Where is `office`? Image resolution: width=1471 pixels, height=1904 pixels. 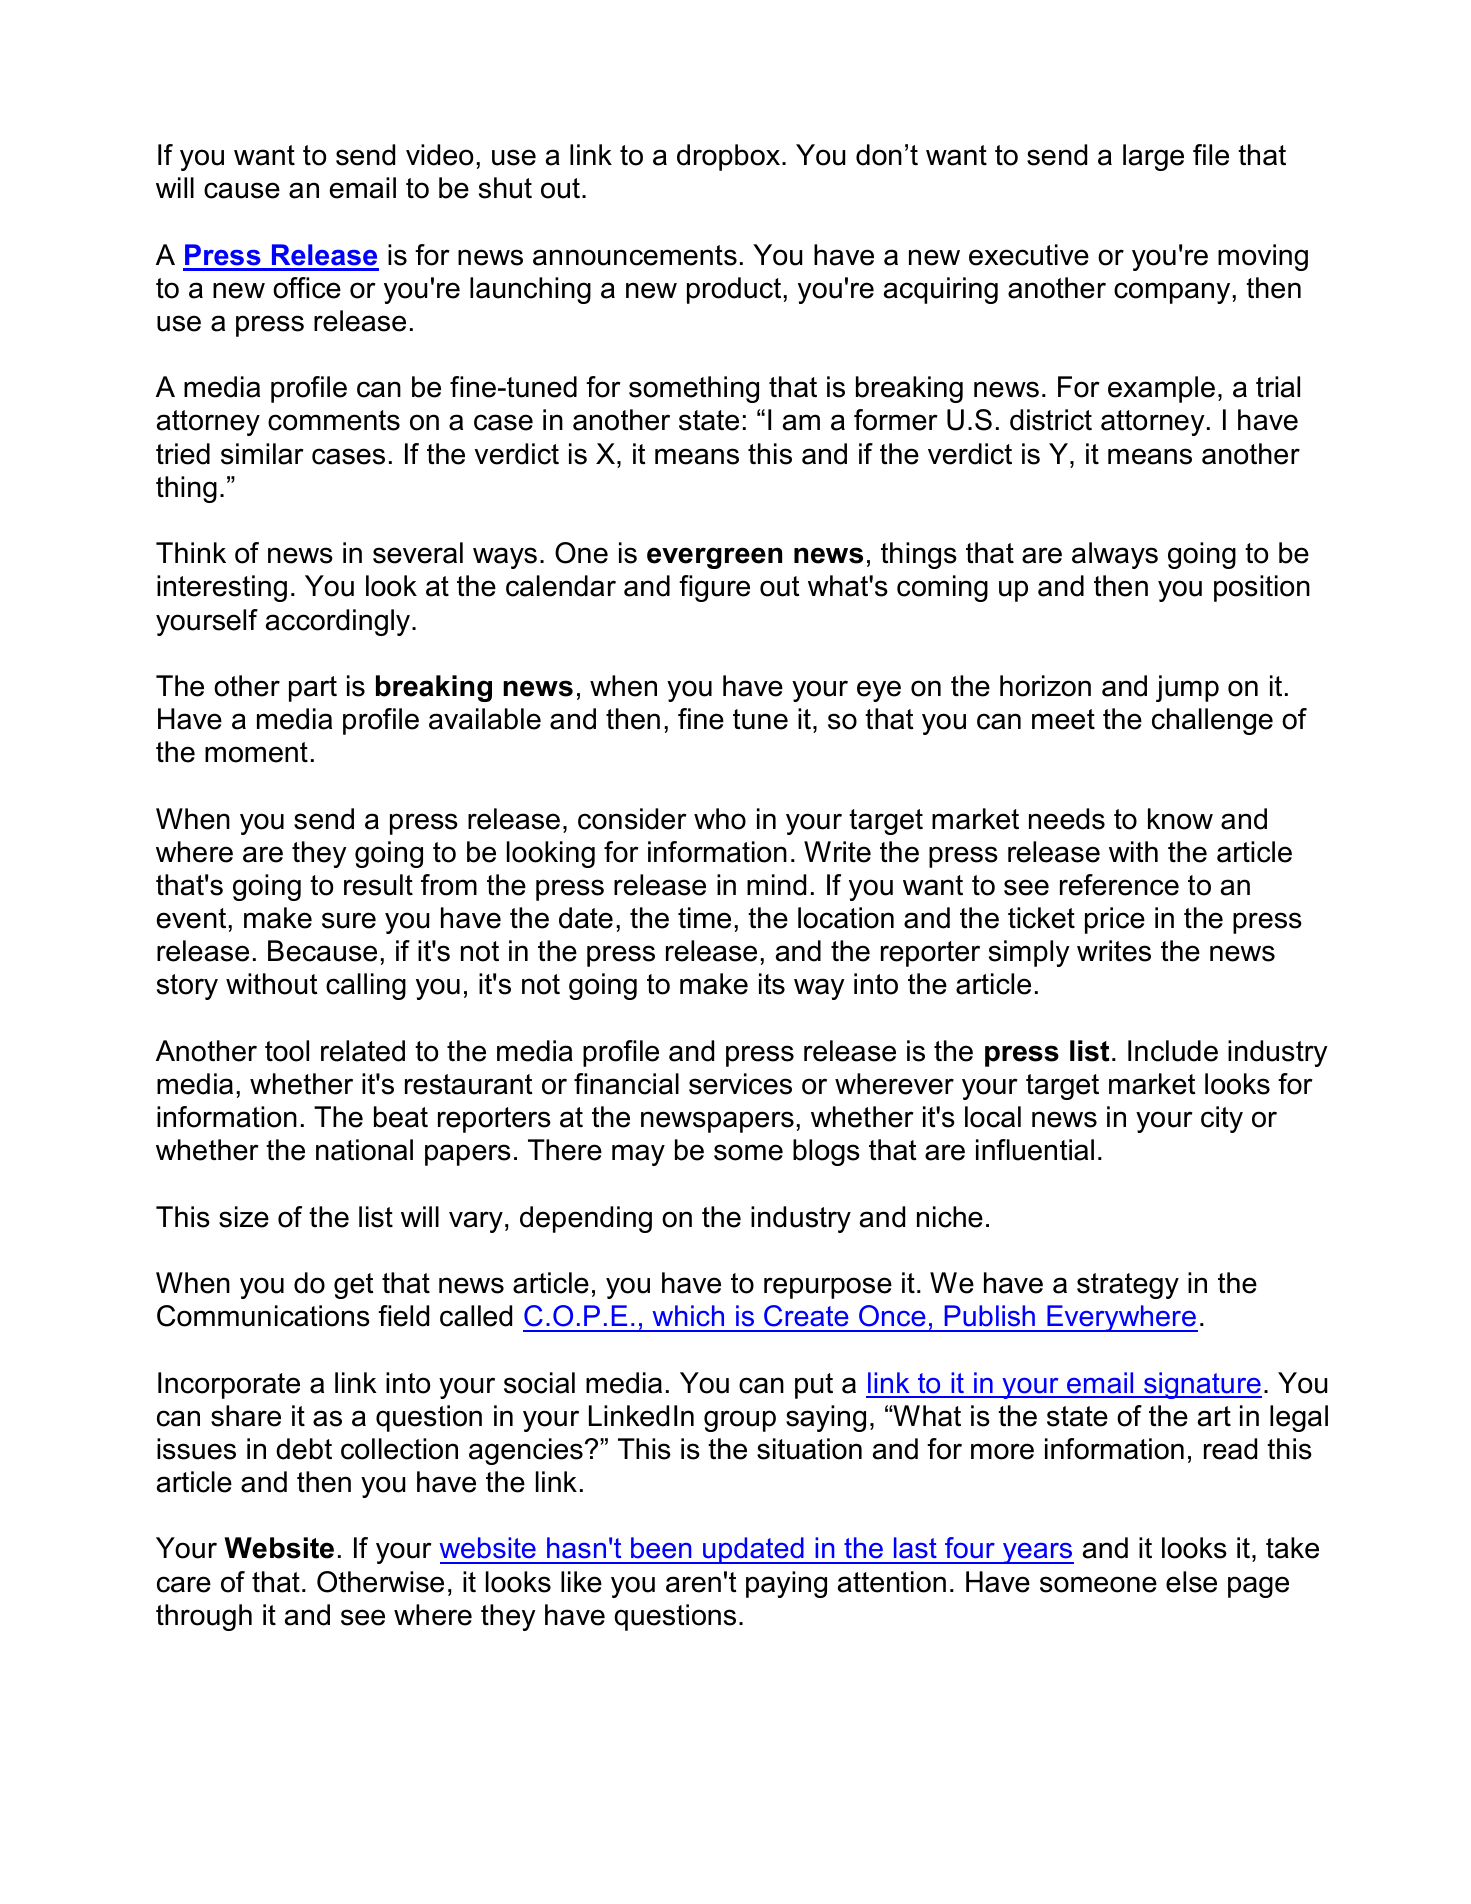
office is located at coordinates (307, 288).
